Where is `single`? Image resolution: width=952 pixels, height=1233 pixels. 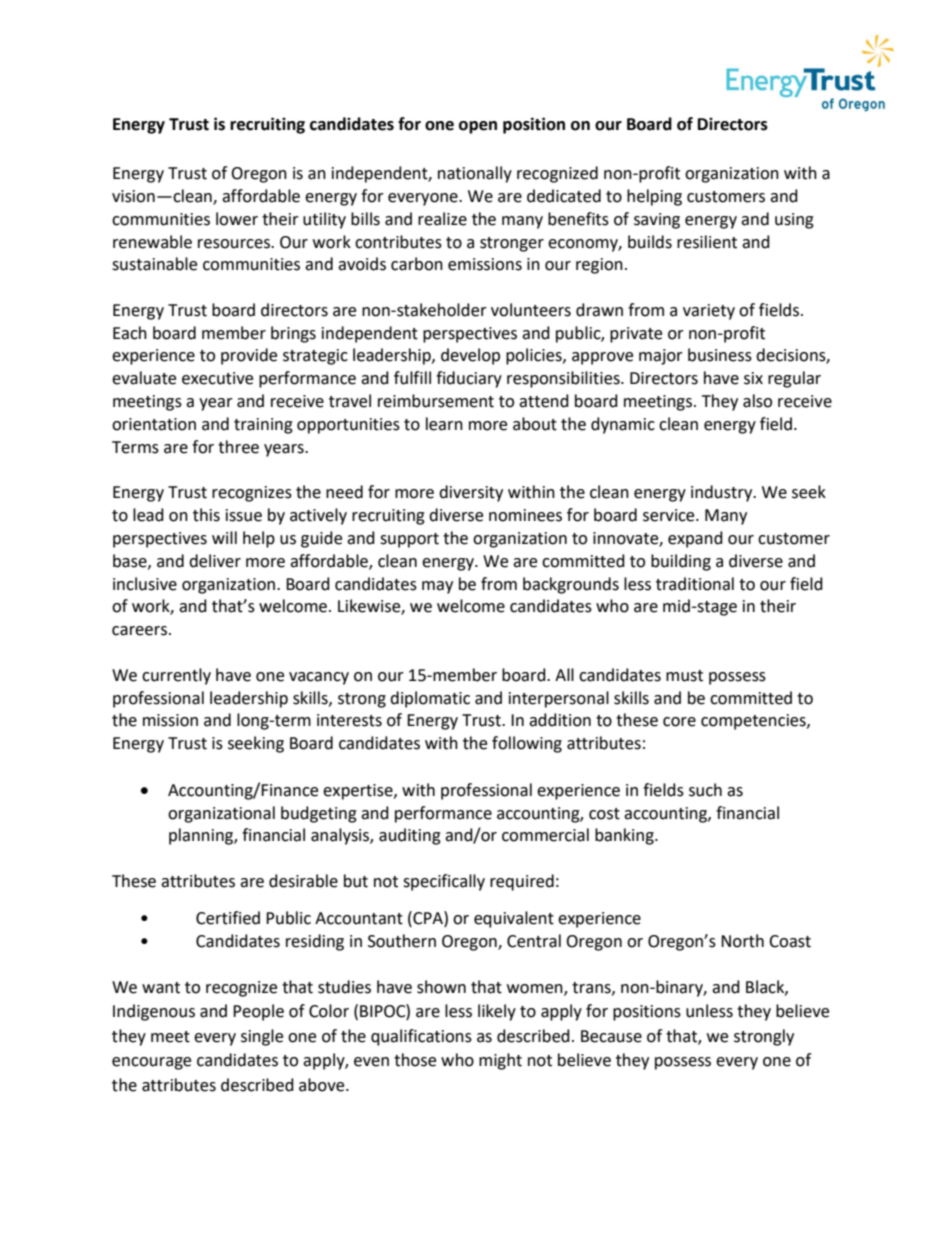
single is located at coordinates (262, 1037).
